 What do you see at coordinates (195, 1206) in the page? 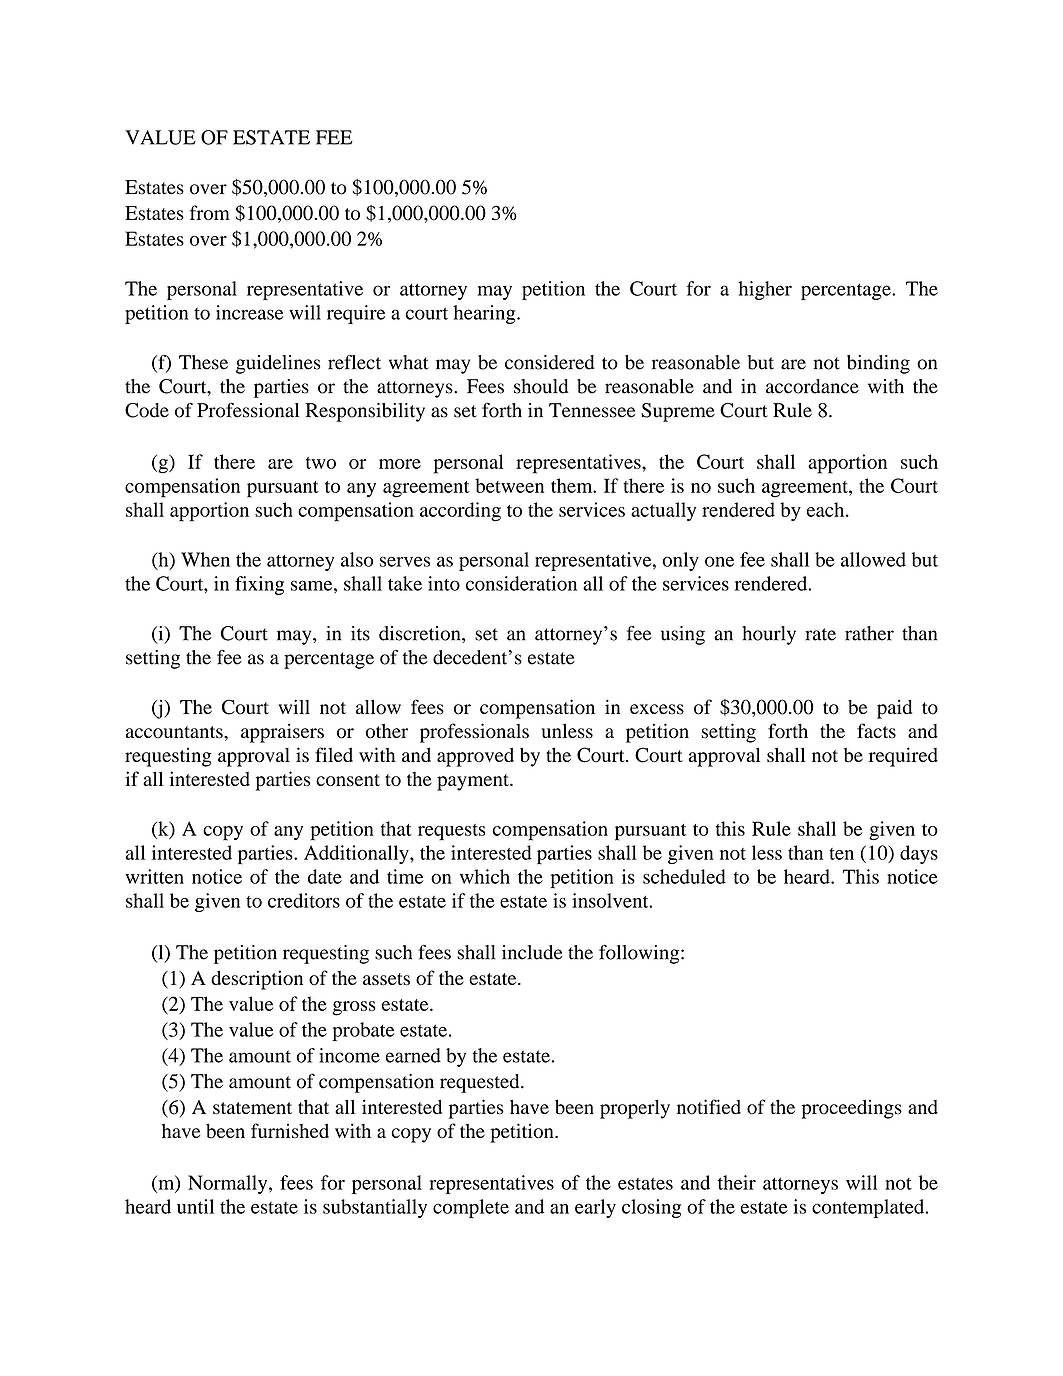
I see `until` at bounding box center [195, 1206].
